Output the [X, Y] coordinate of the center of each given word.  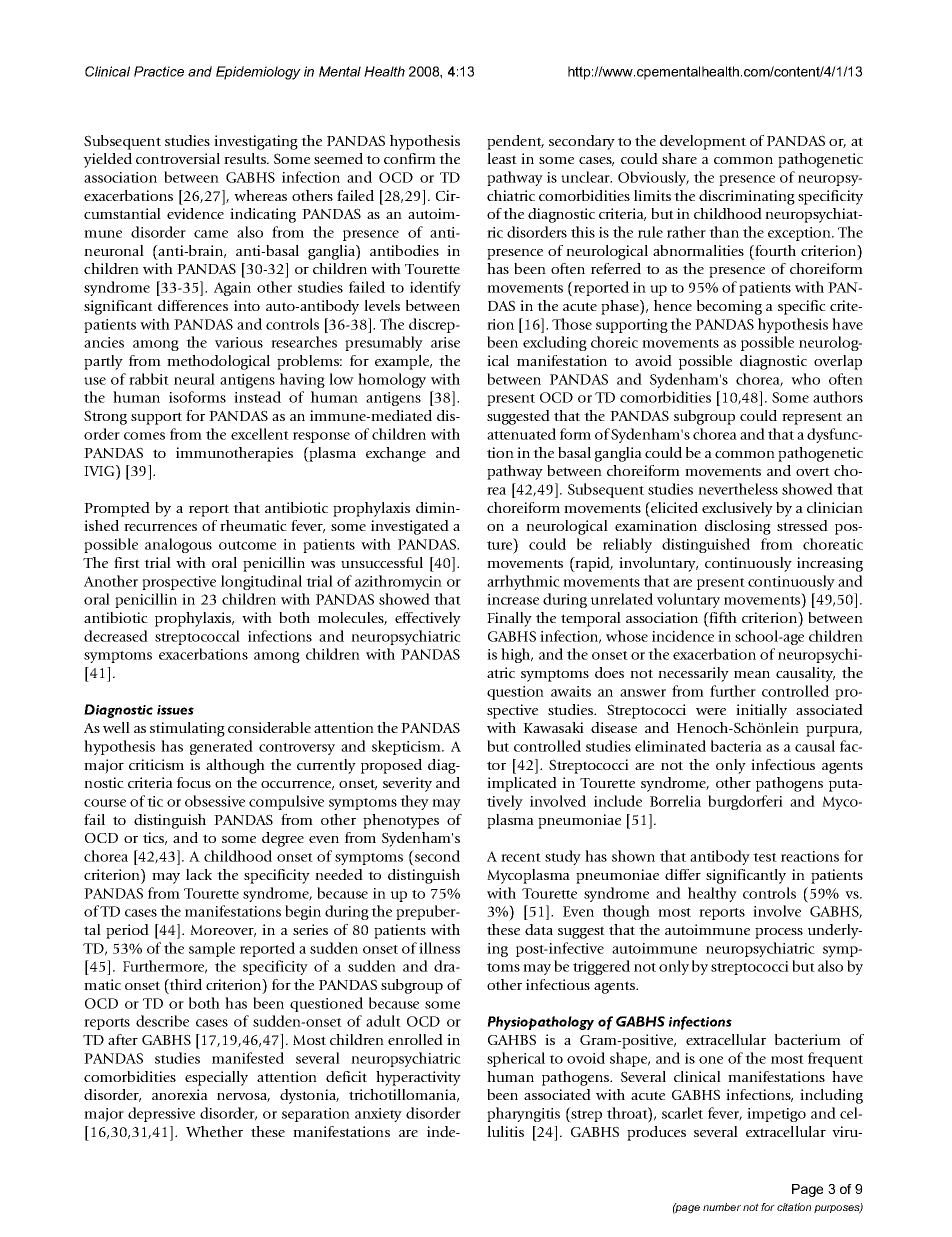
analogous [178, 545]
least [502, 158]
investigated [410, 527]
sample [212, 949]
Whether [214, 1131]
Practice [159, 71]
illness [439, 948]
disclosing [738, 527]
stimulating [187, 729]
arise [445, 342]
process [779, 933]
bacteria [736, 746]
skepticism [407, 747]
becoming [729, 307]
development [703, 142]
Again [232, 289]
